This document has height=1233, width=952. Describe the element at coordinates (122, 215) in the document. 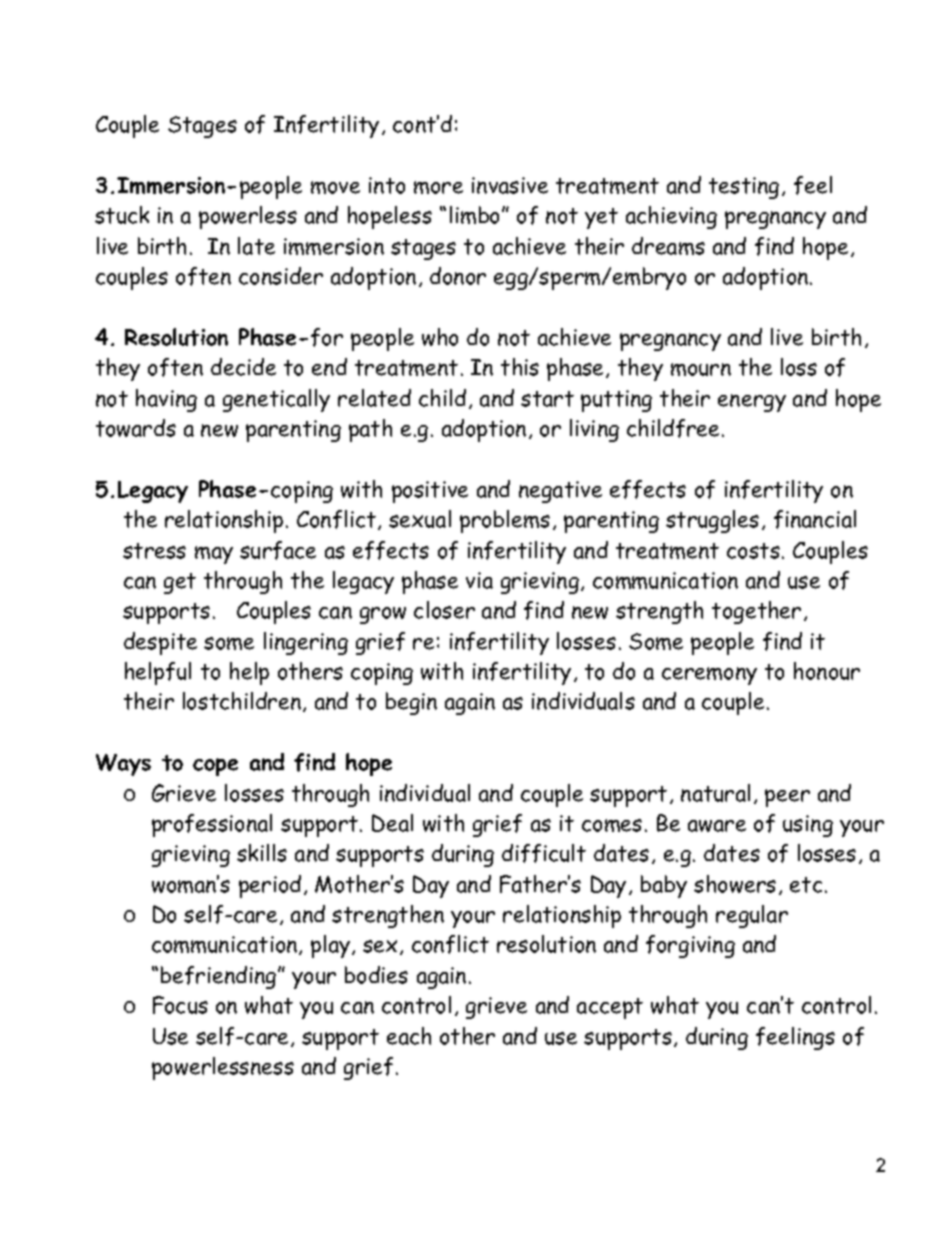

I see `stuck` at that location.
